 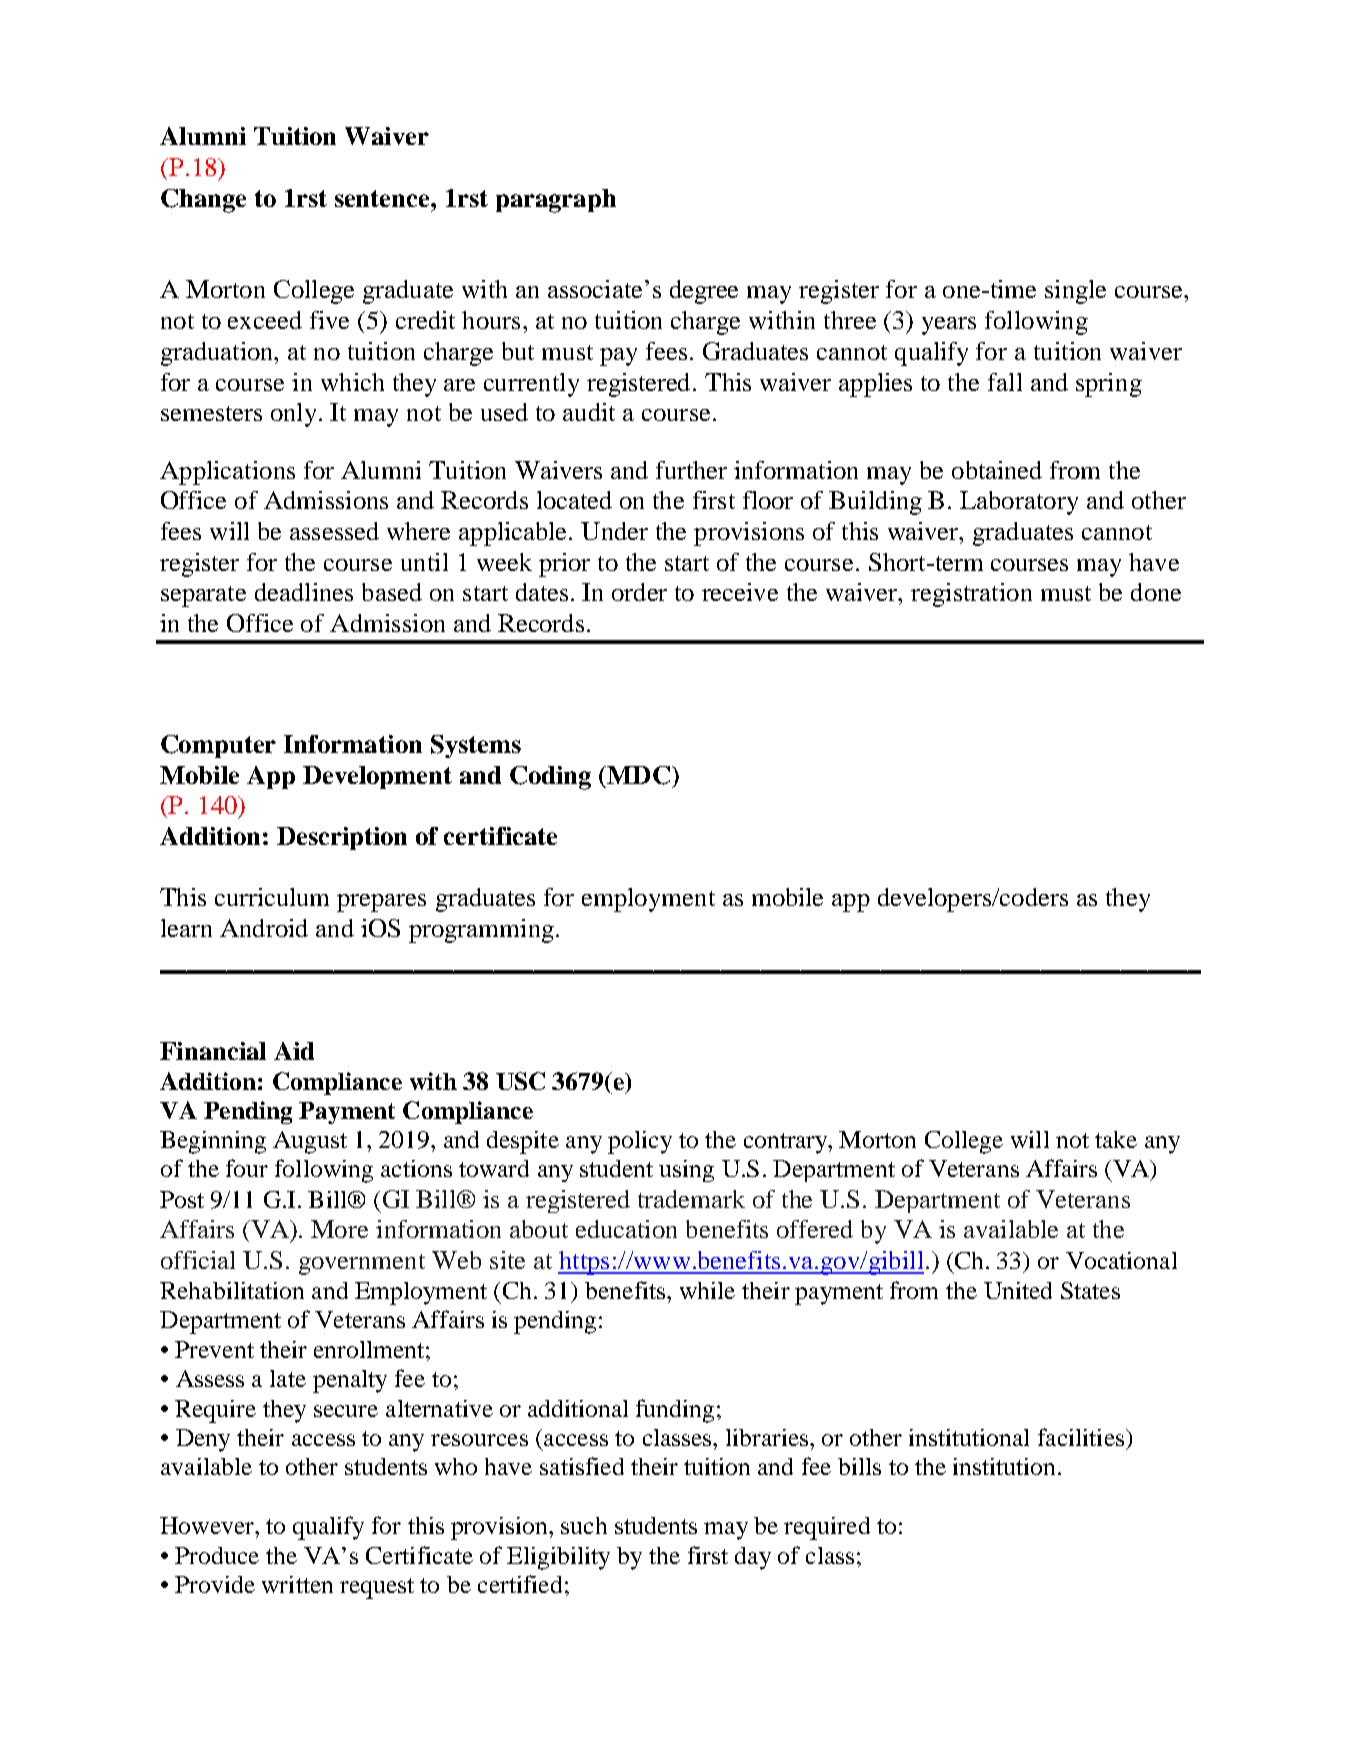 I want to click on August, so click(x=310, y=1142).
